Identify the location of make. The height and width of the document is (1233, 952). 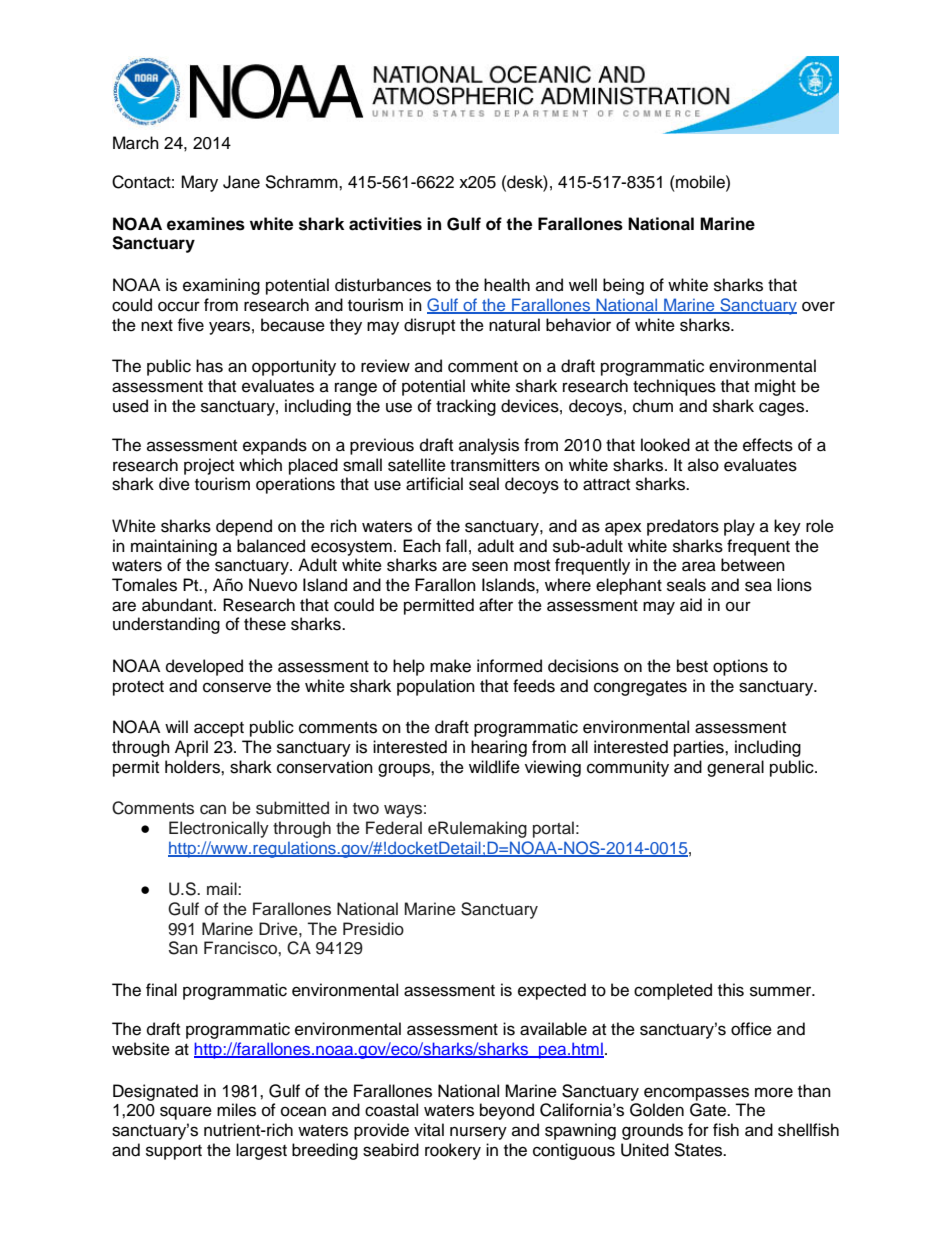
(450, 666).
